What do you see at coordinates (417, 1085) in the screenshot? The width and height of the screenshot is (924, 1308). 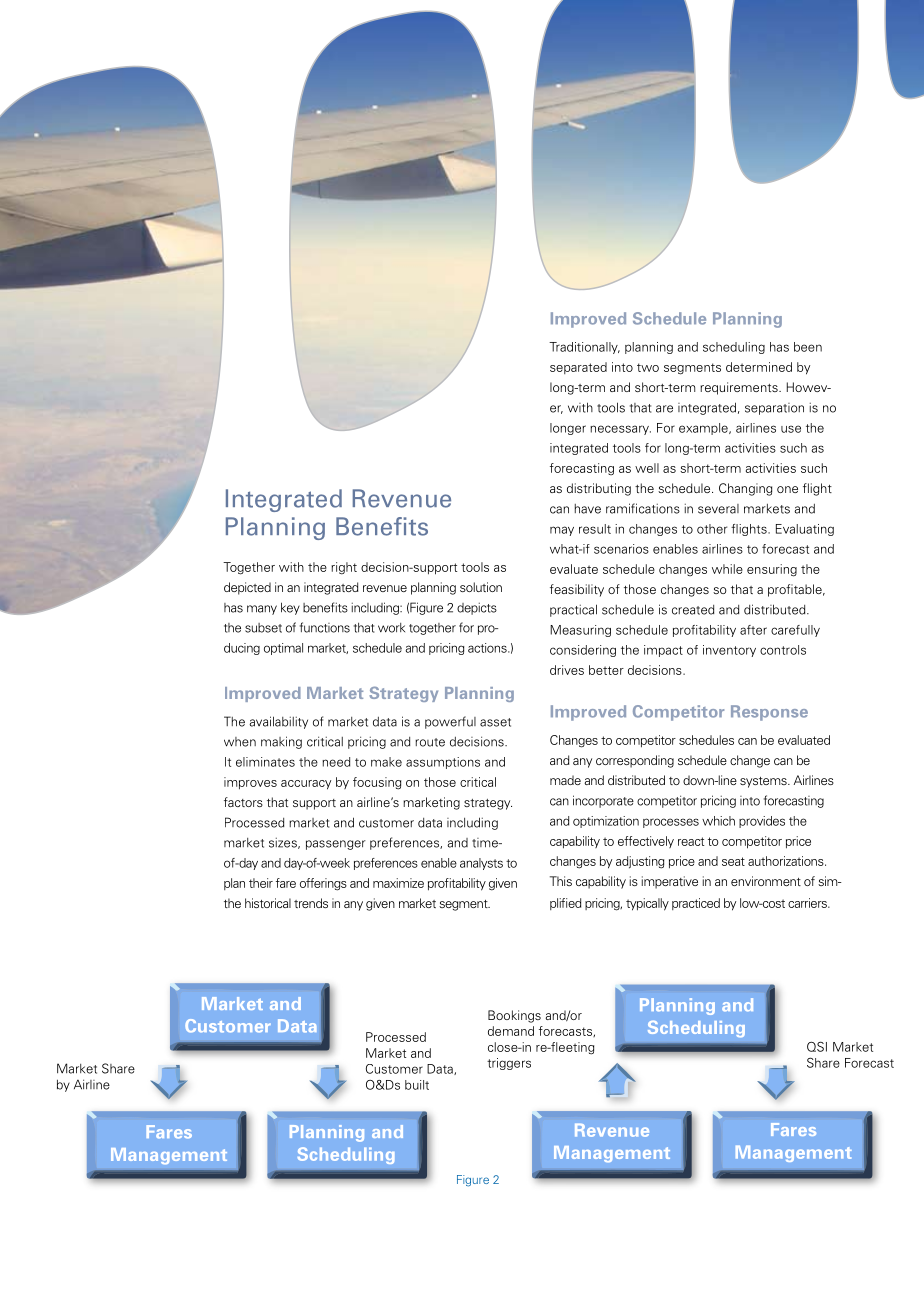 I see `built` at bounding box center [417, 1085].
